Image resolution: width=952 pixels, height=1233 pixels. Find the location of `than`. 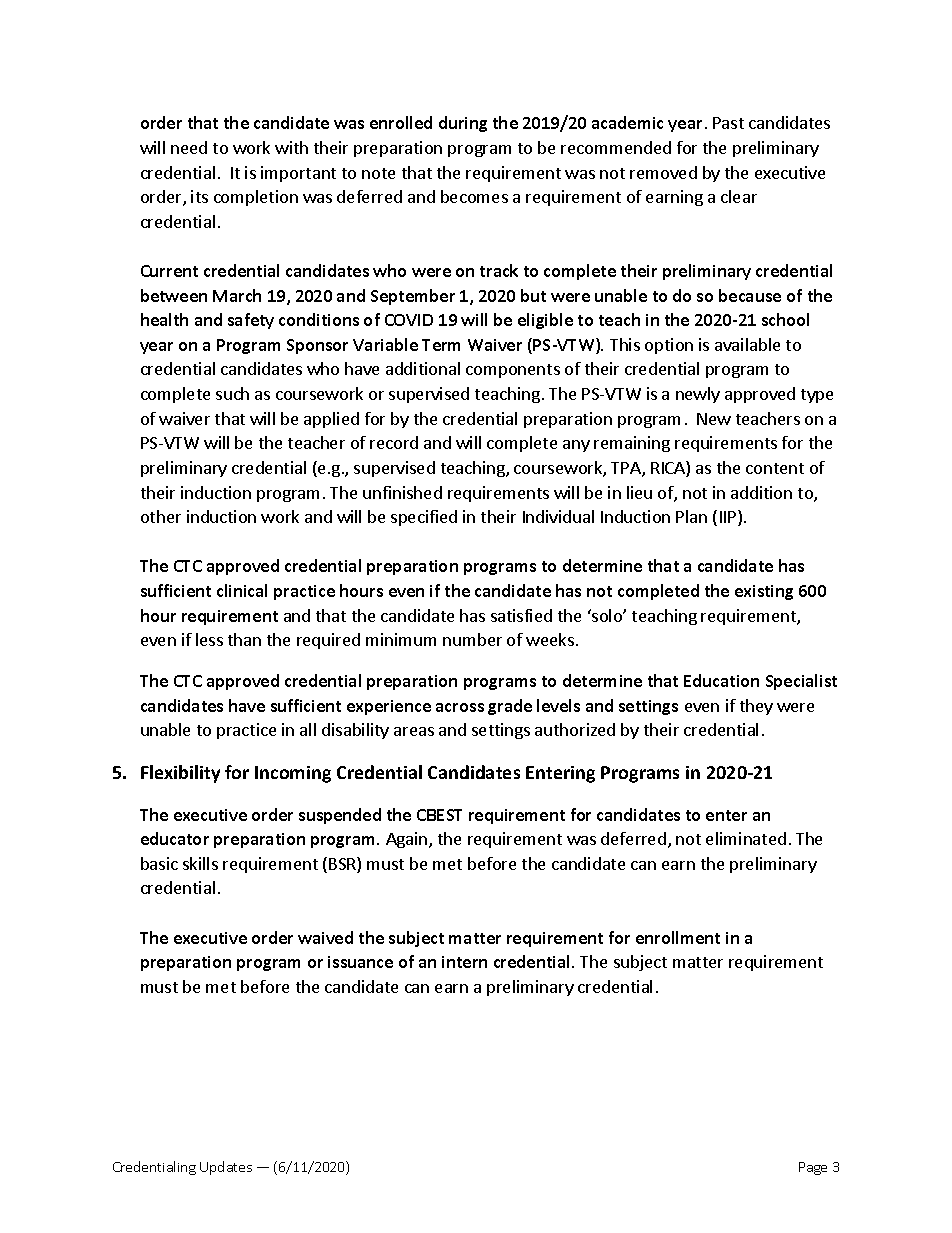

than is located at coordinates (244, 639).
